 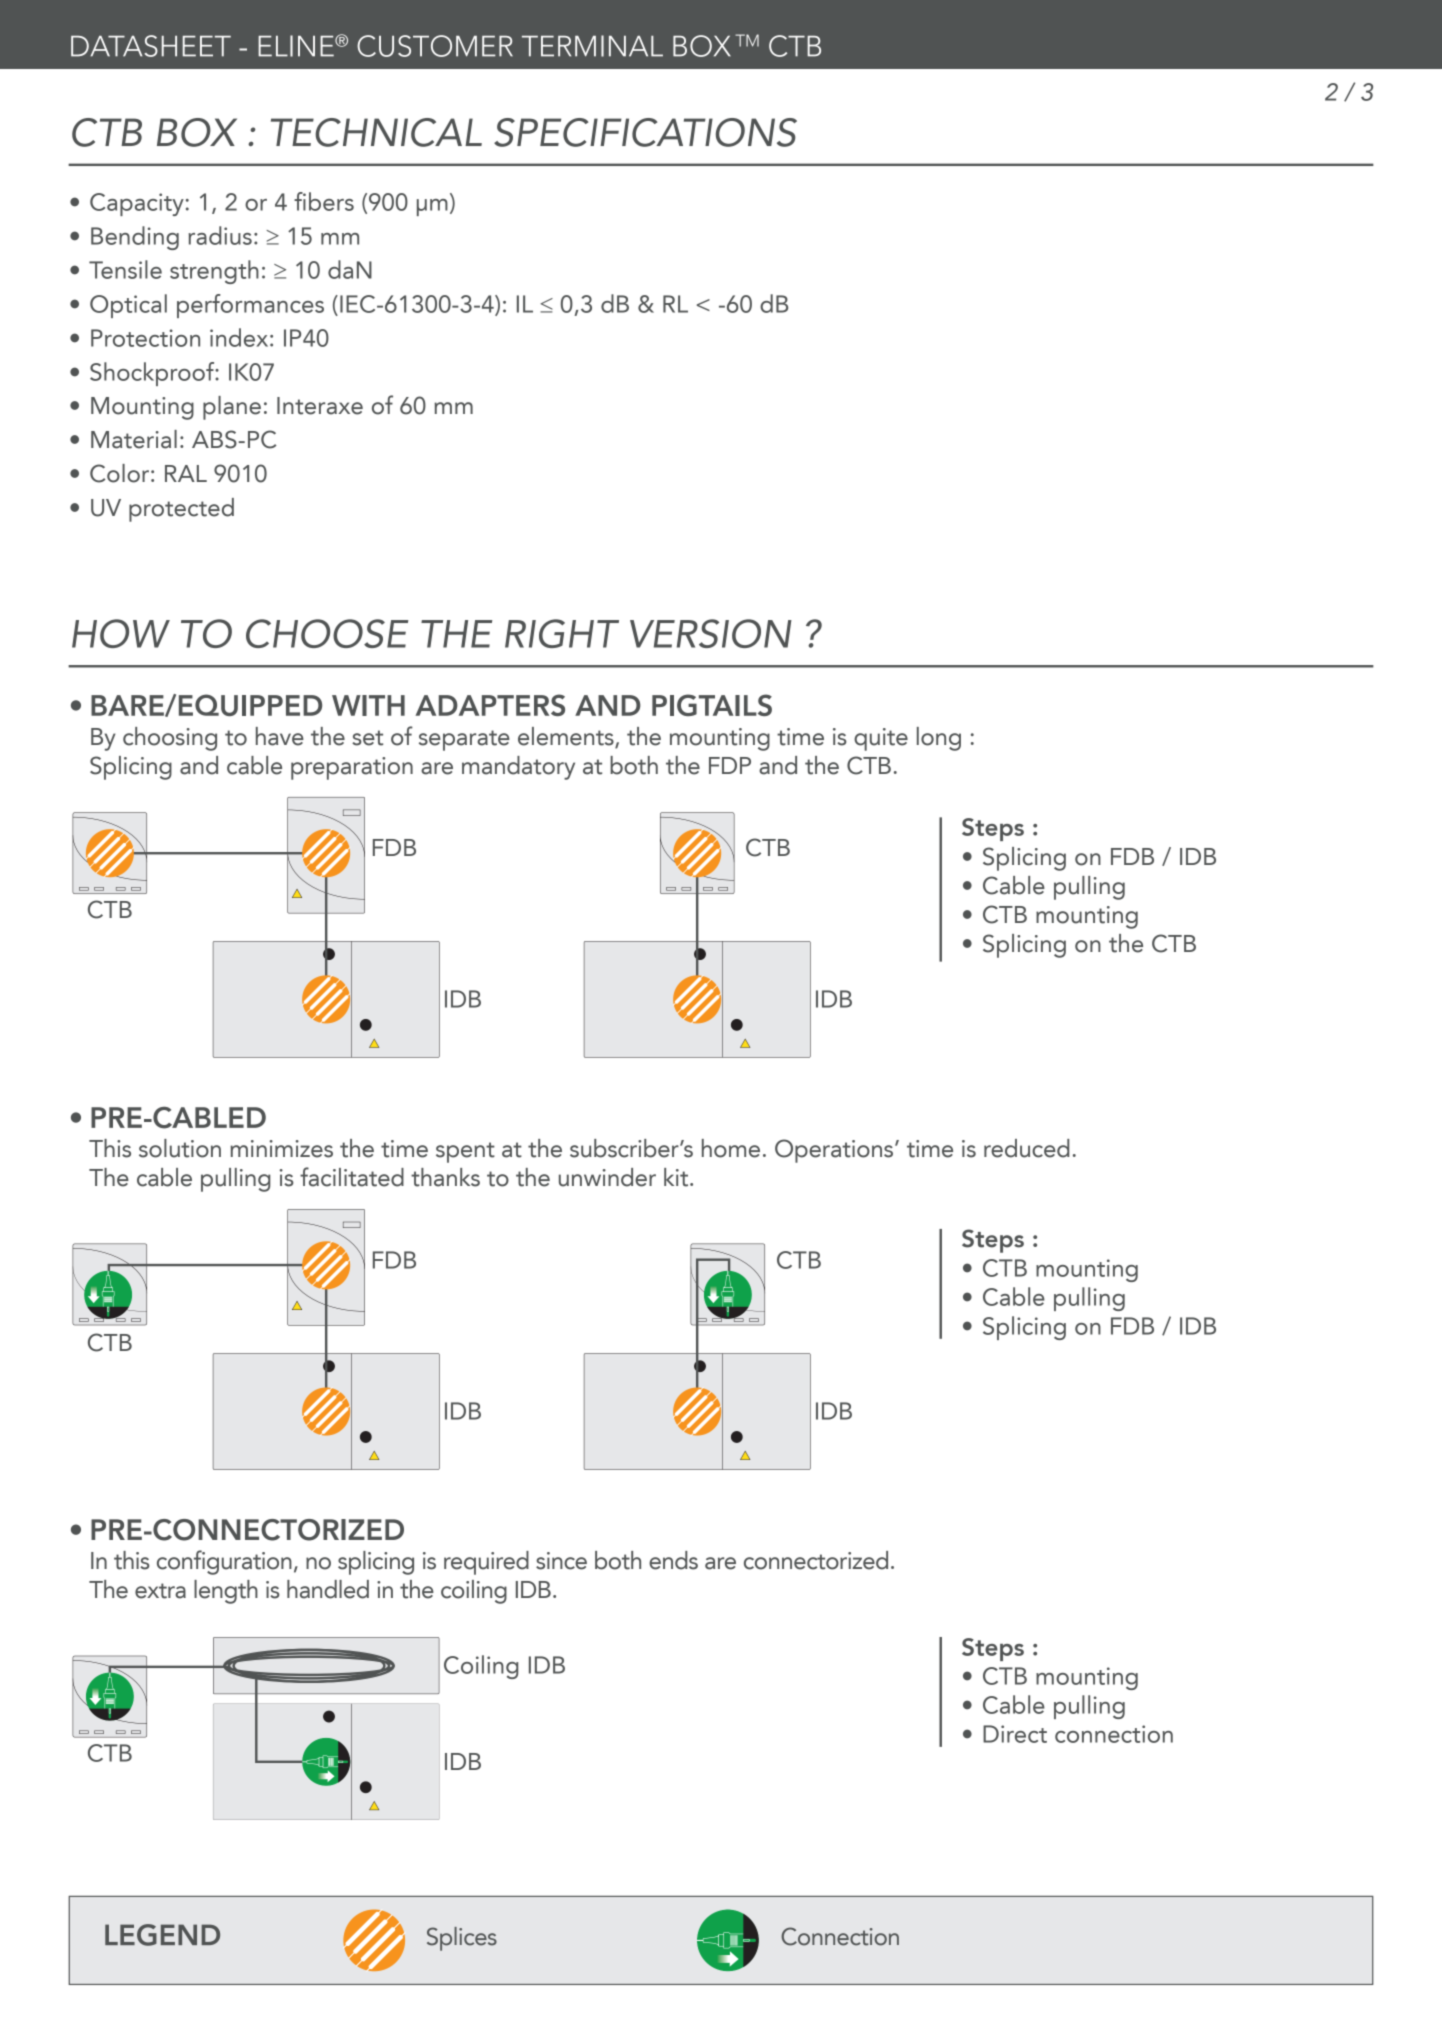 What do you see at coordinates (592, 46) in the screenshot?
I see `TERMINAL` at bounding box center [592, 46].
